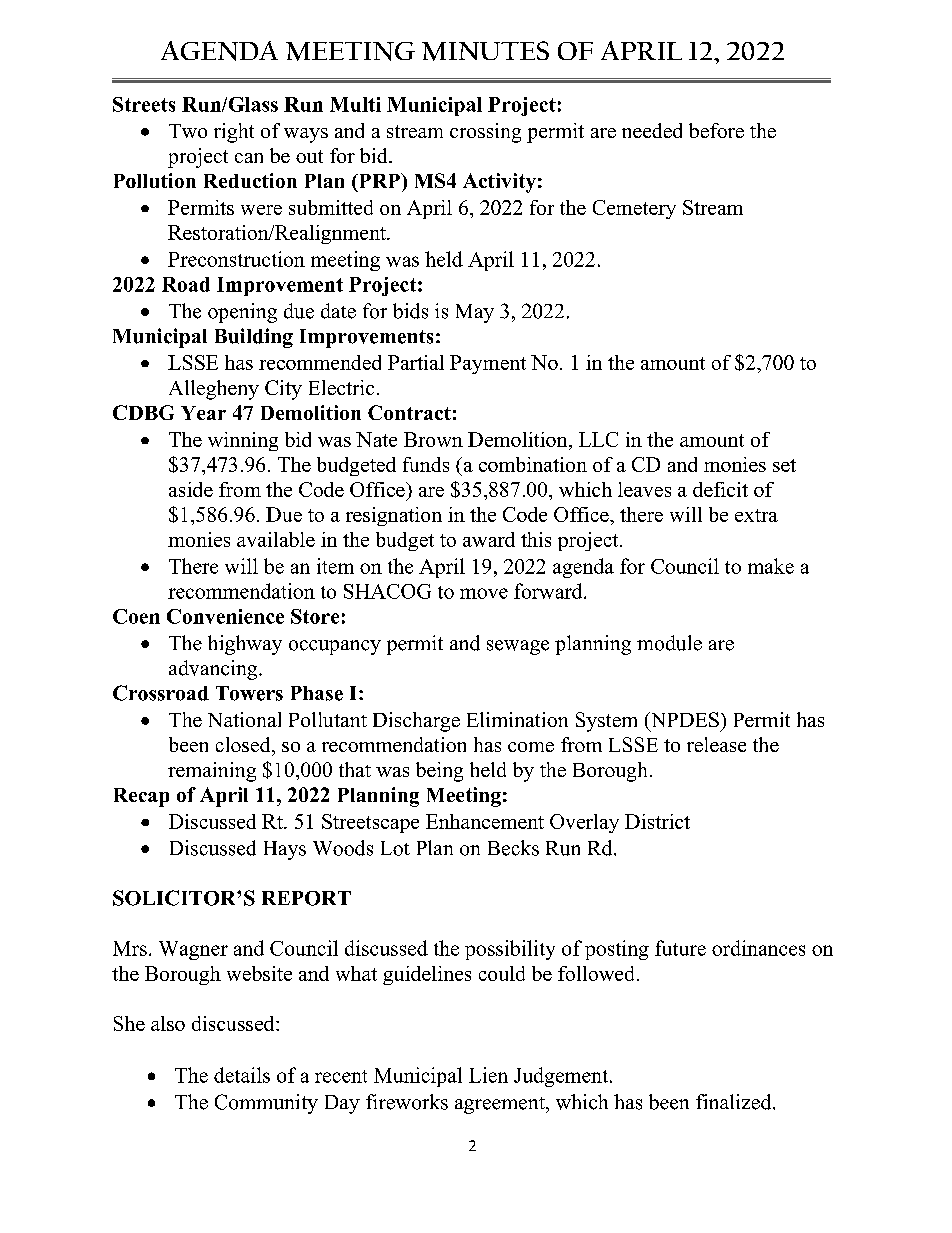 This screenshot has width=952, height=1233. I want to click on Convenience, so click(225, 616).
